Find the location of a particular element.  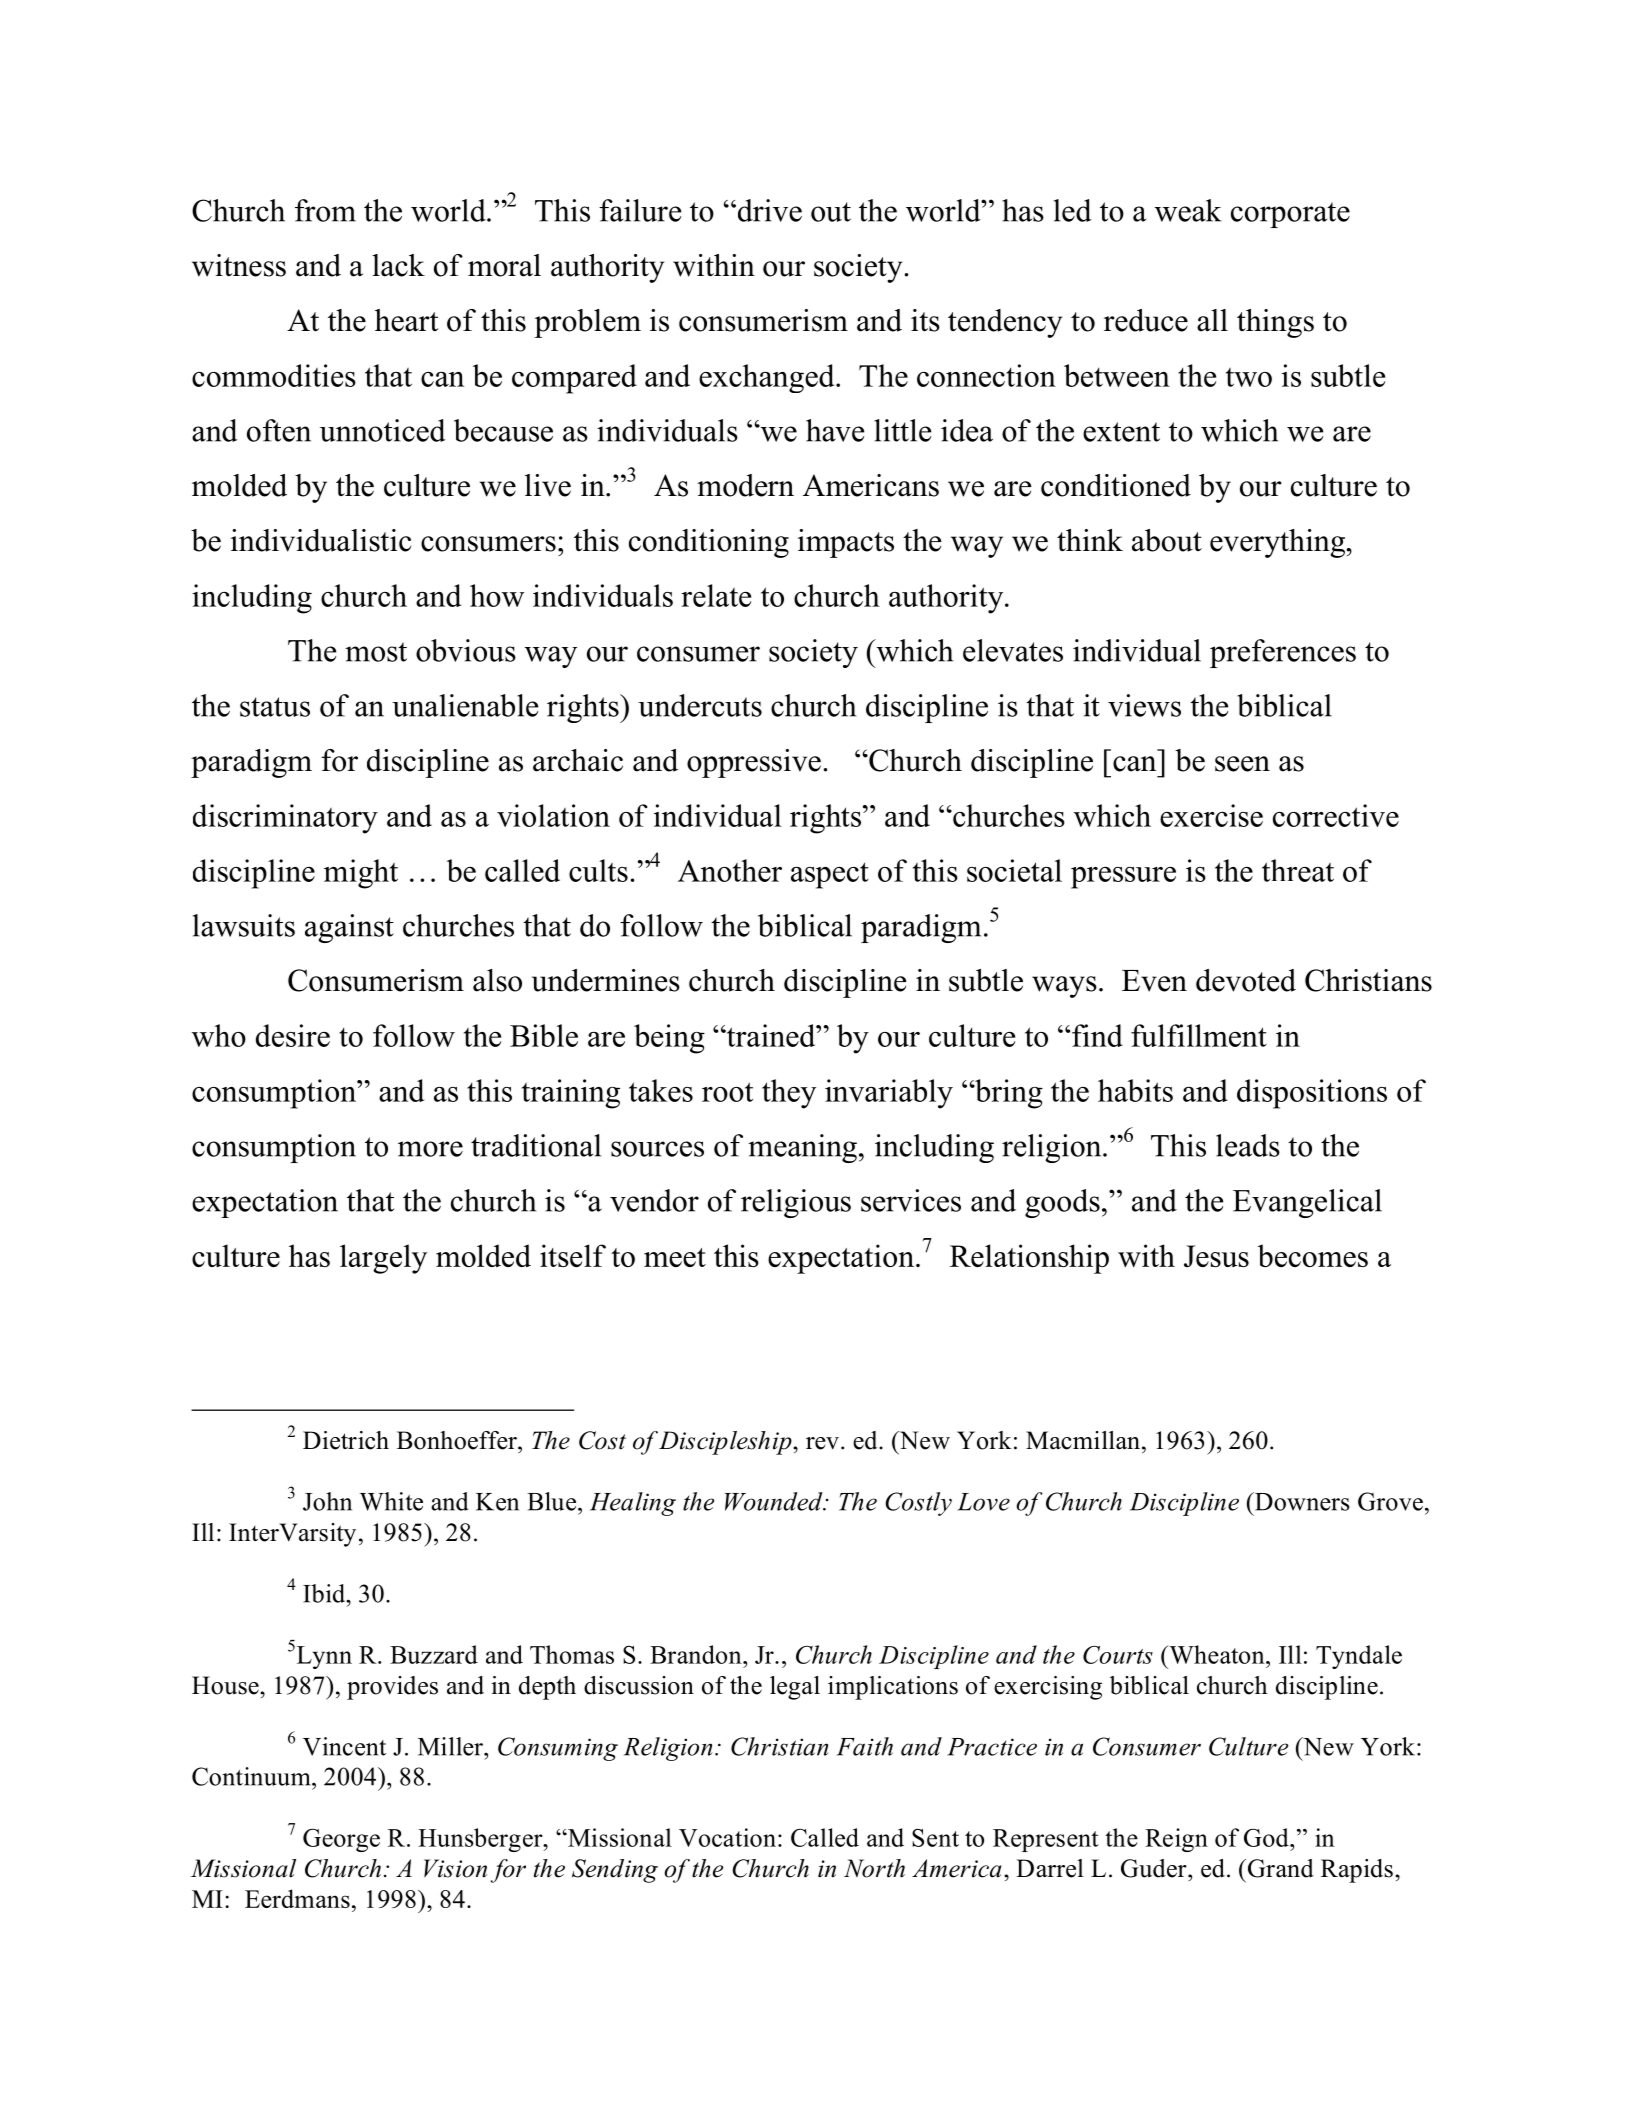

White is located at coordinates (391, 1501).
